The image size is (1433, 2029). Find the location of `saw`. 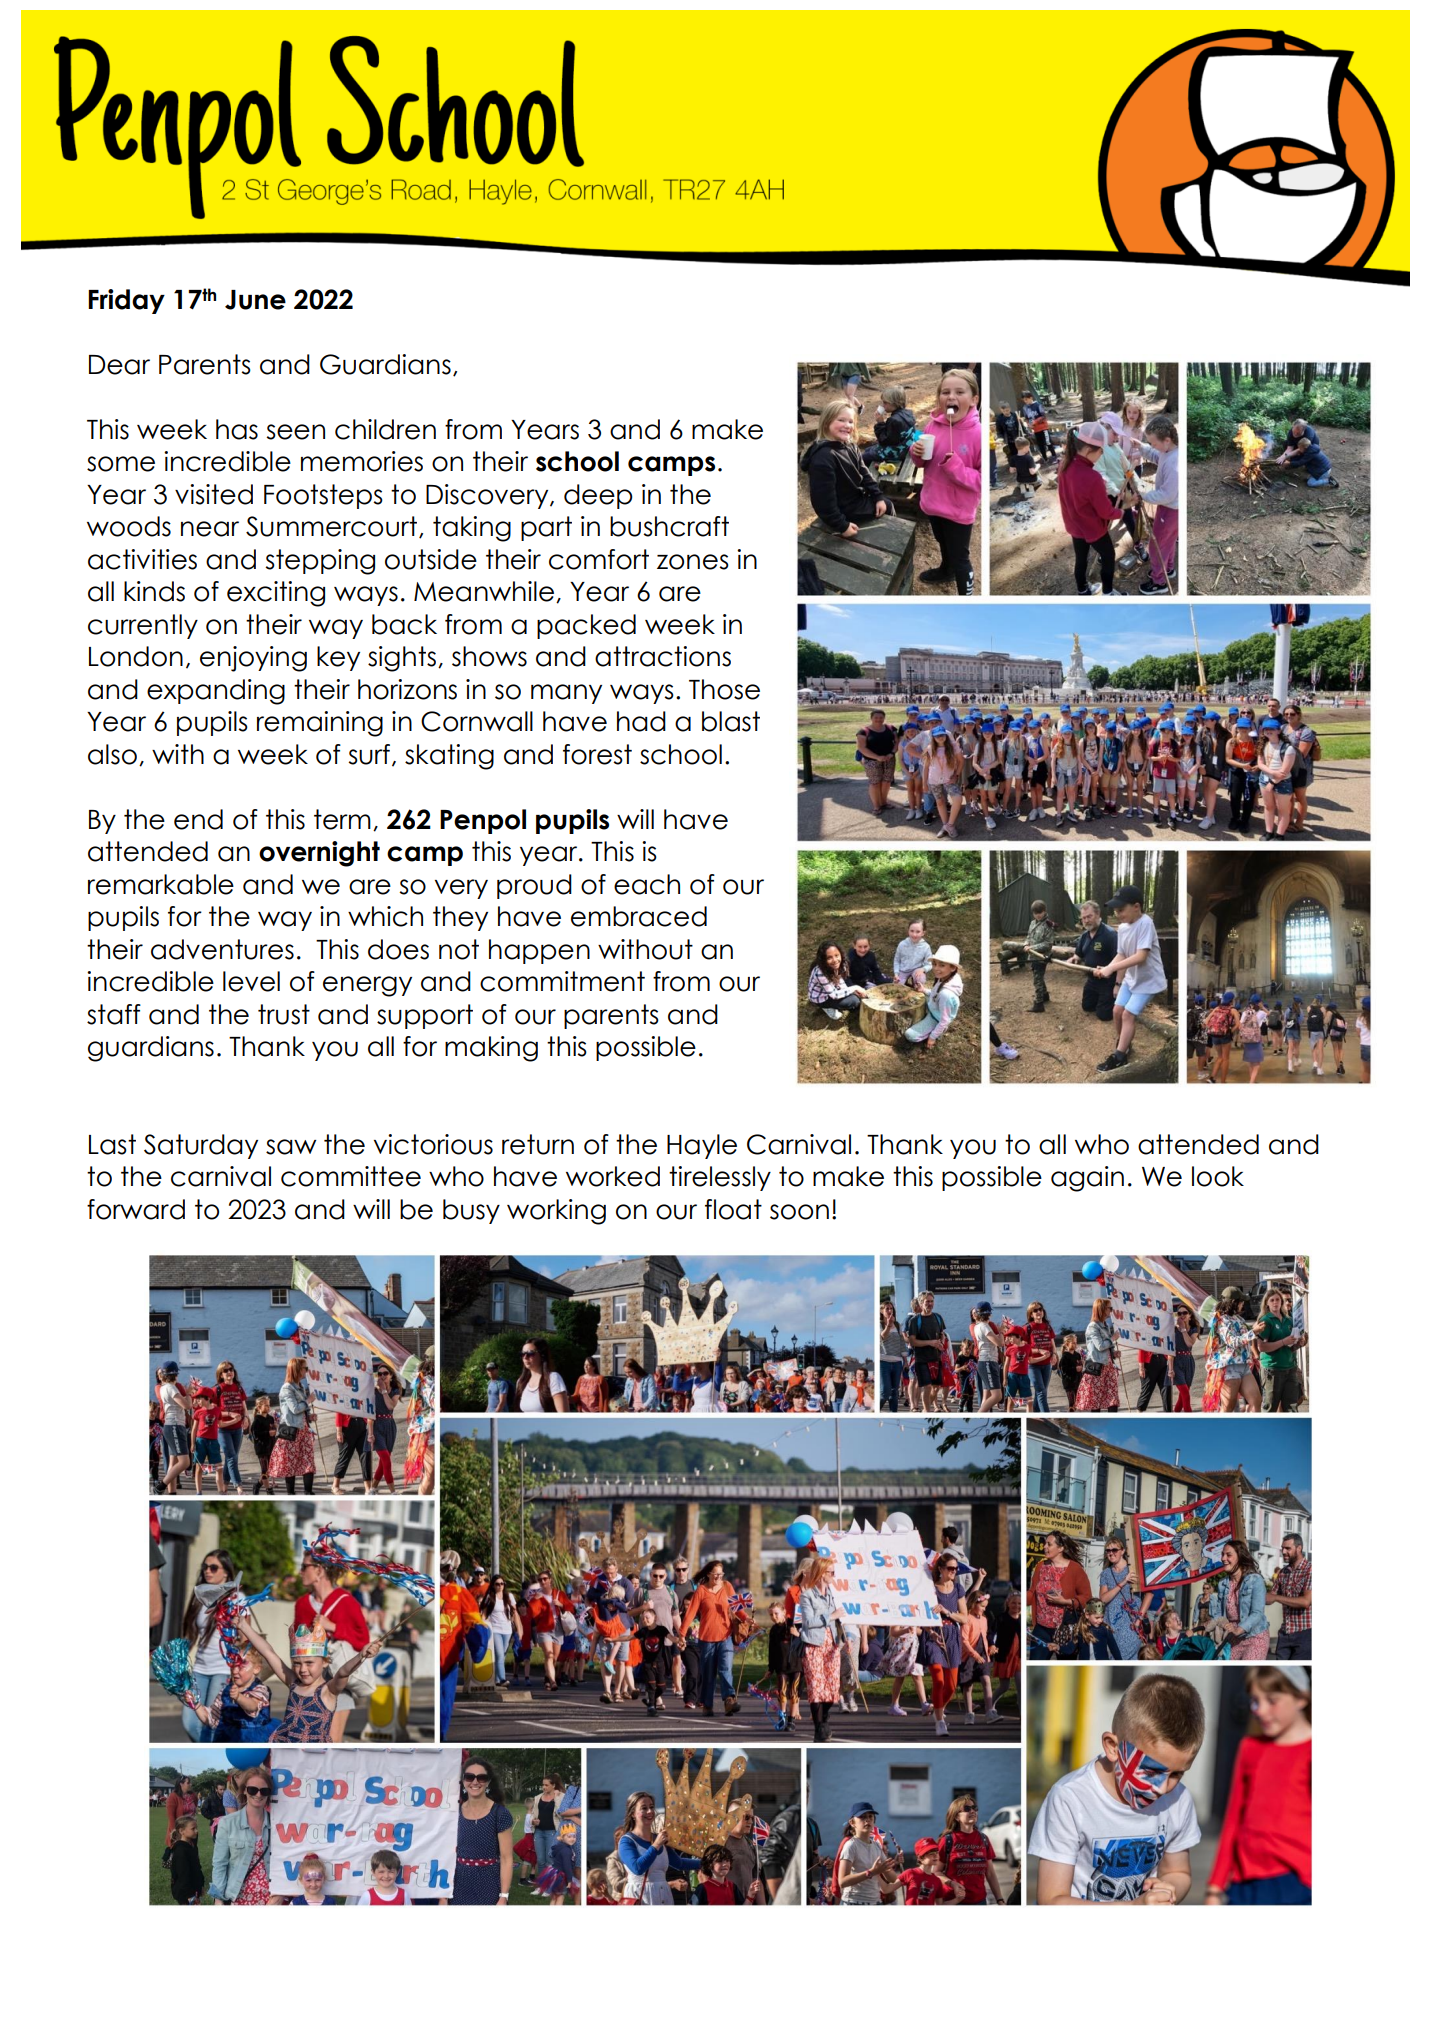

saw is located at coordinates (291, 1147).
